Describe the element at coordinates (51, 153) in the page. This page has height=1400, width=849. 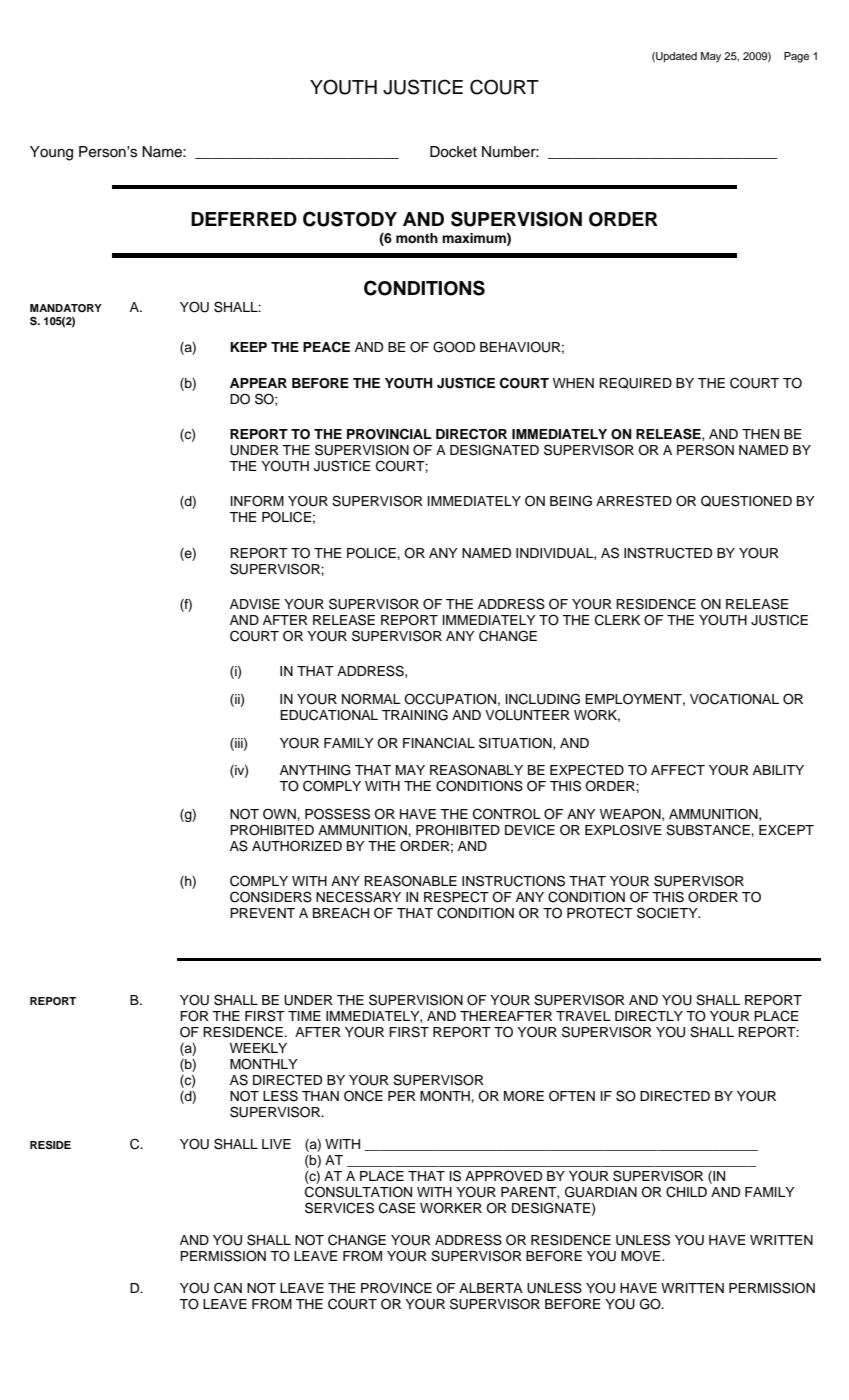
I see `Young` at that location.
